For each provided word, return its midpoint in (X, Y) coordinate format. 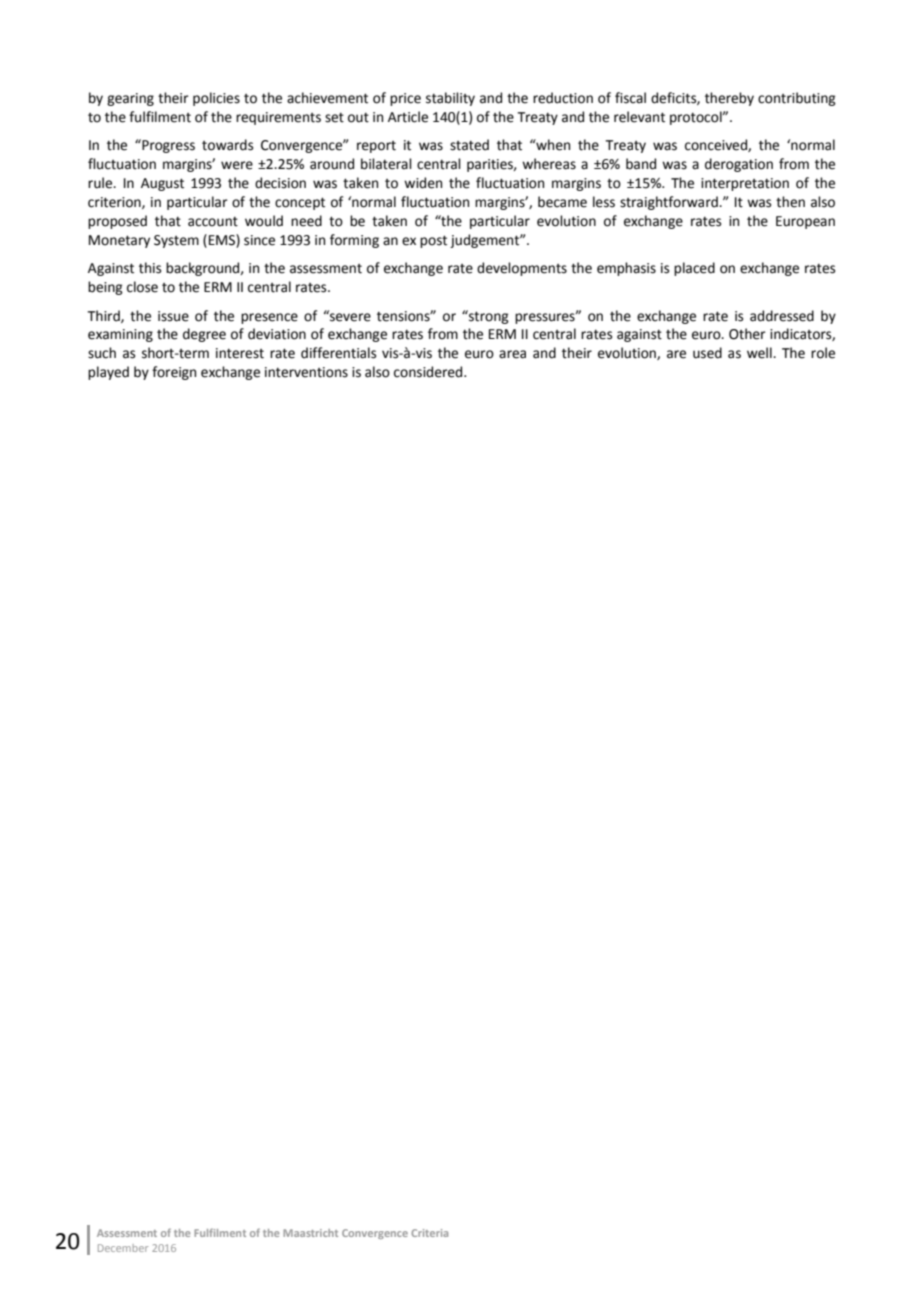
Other (747, 334)
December (123, 1248)
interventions (306, 372)
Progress (167, 146)
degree (204, 335)
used (707, 353)
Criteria (429, 1233)
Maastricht (310, 1233)
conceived (717, 145)
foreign (174, 373)
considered (429, 372)
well (760, 353)
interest (240, 353)
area (512, 354)
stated (469, 145)
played (108, 373)
